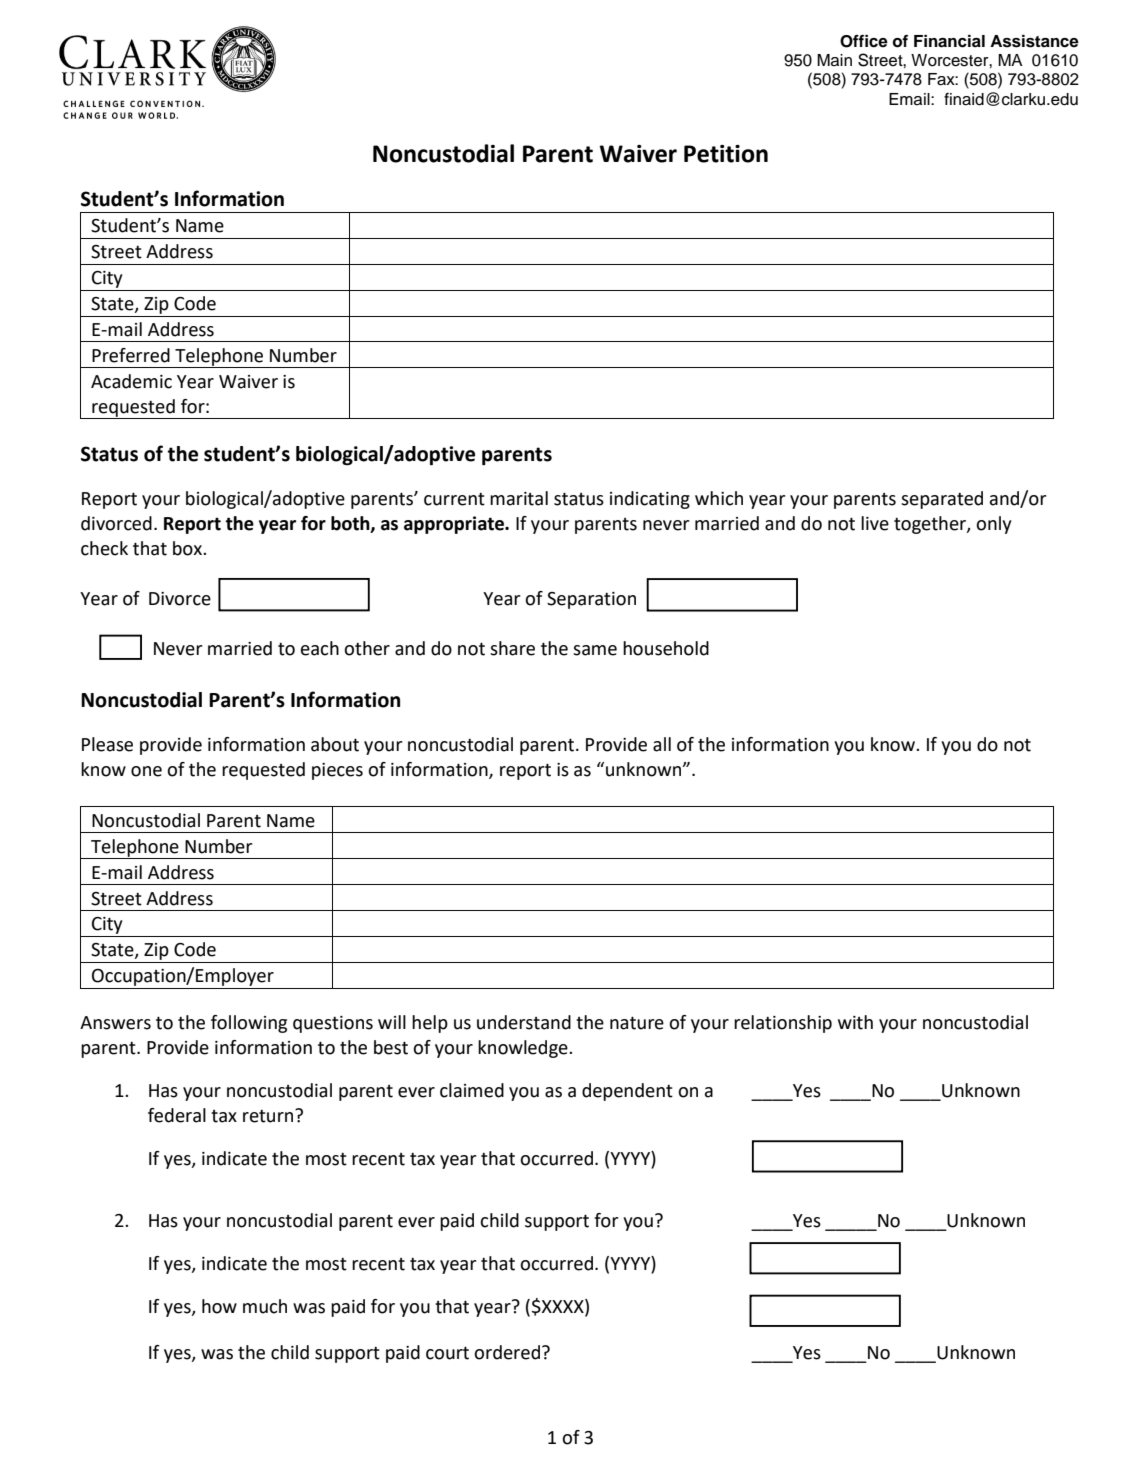 This screenshot has width=1141, height=1476. I want to click on with, so click(855, 1022).
